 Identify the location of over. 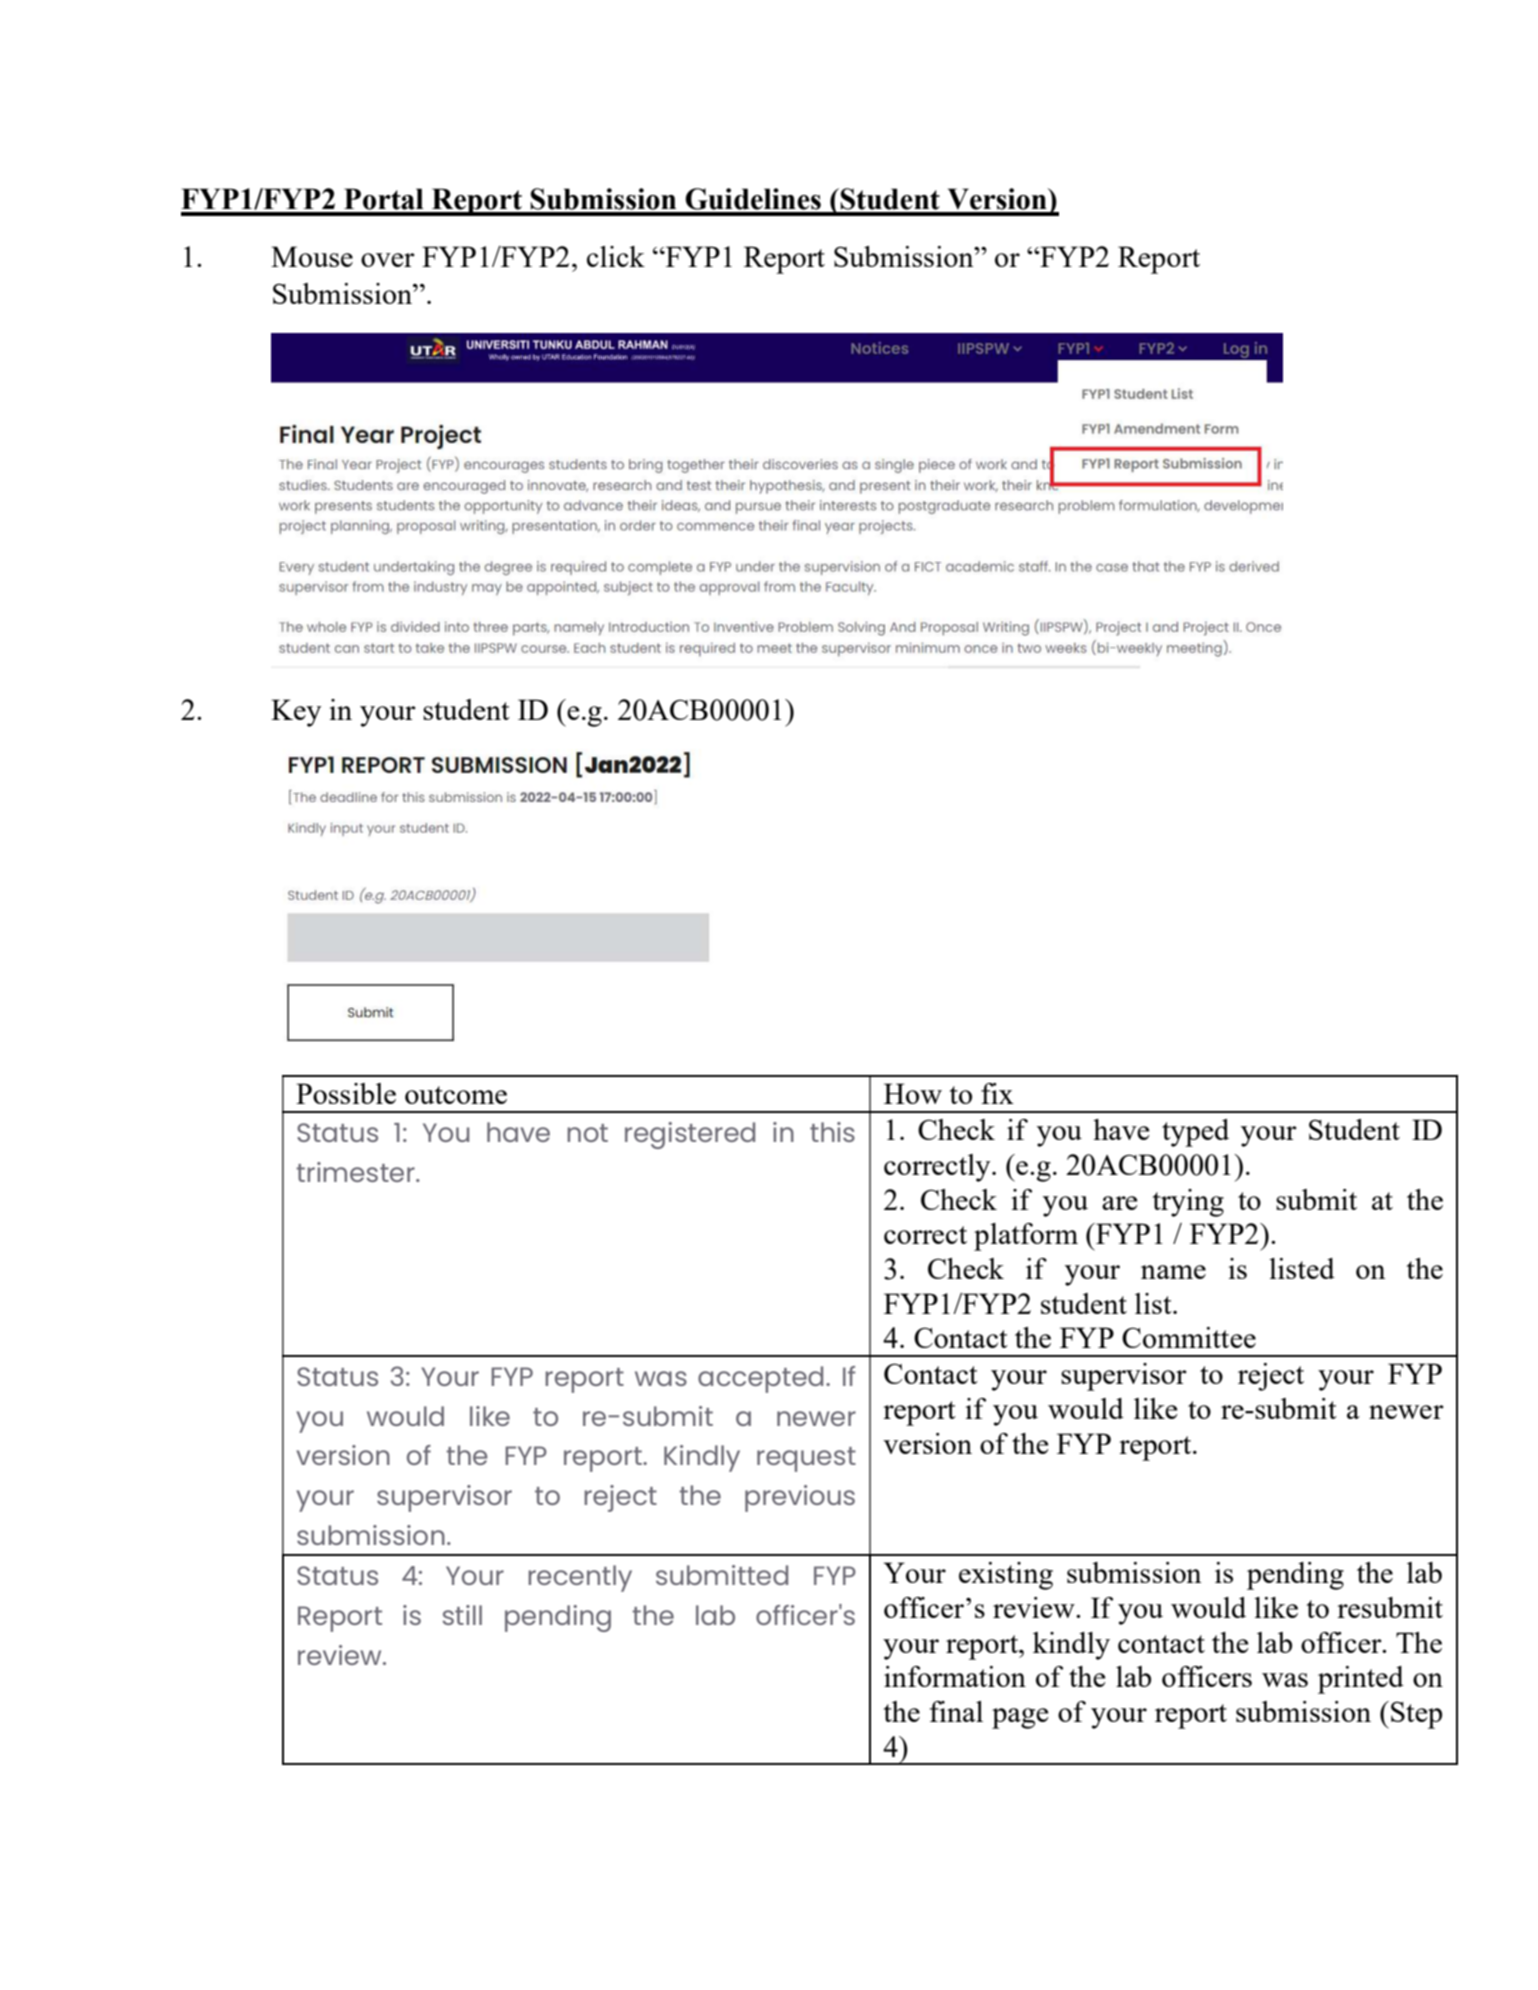
(388, 260).
